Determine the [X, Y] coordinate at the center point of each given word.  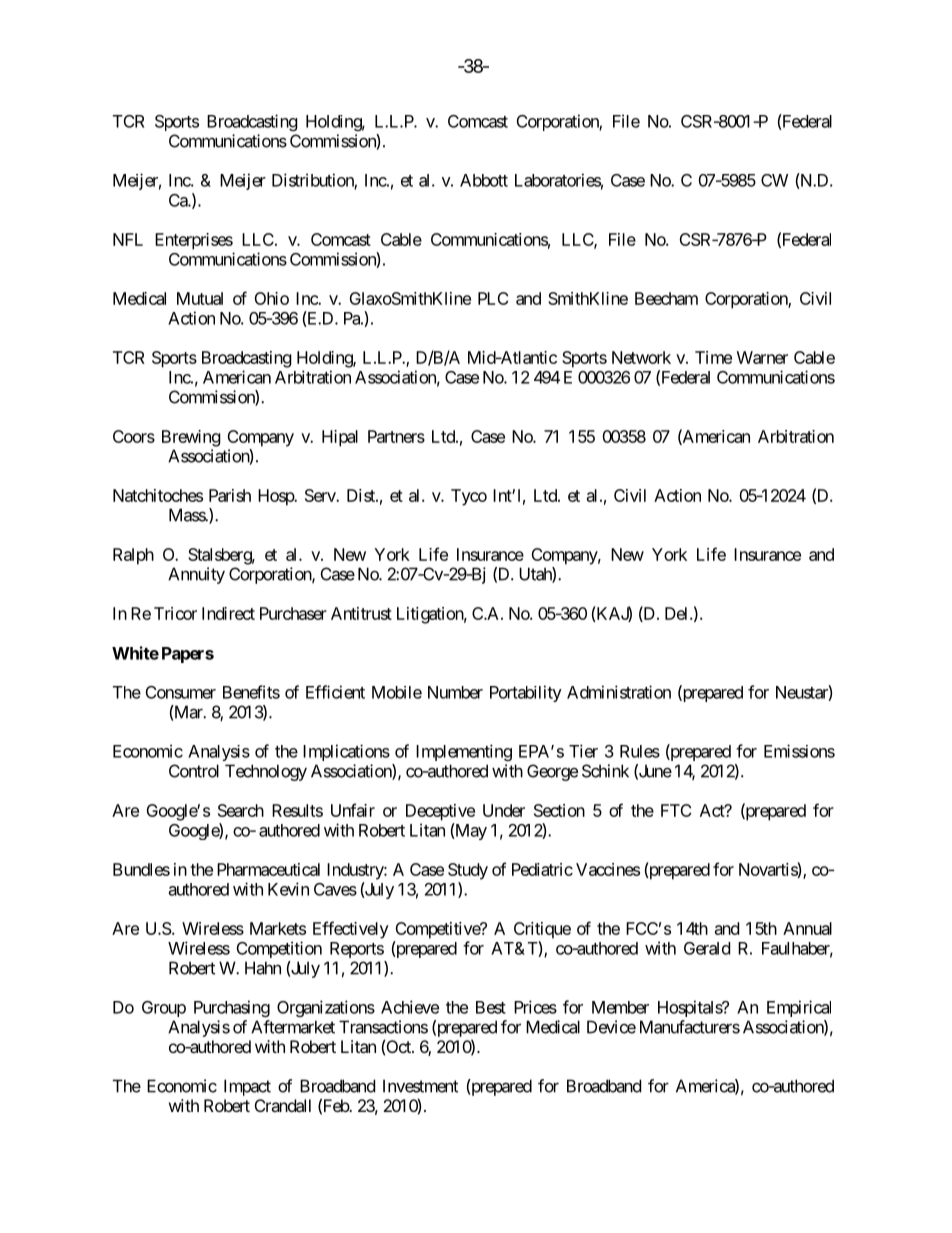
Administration [619, 692]
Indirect [228, 613]
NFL [128, 239]
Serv [321, 495]
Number [455, 692]
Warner [762, 357]
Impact [247, 1087]
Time [713, 357]
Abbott [484, 180]
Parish [230, 495]
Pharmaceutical [268, 869]
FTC [676, 810]
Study [468, 871]
